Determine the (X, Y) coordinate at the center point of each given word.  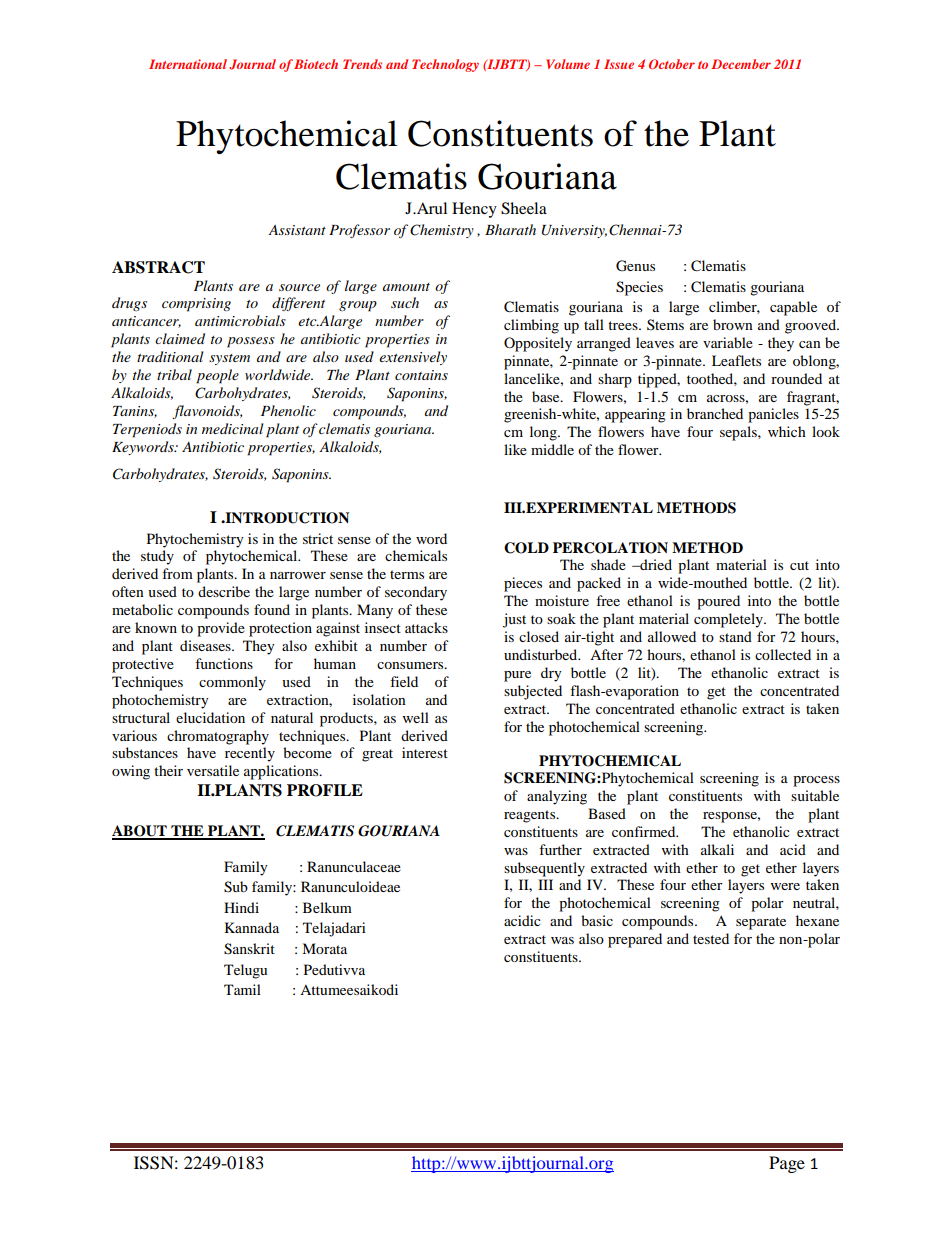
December (741, 64)
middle (552, 449)
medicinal (232, 428)
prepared (635, 940)
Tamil (242, 989)
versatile (213, 770)
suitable (815, 795)
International (188, 64)
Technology (445, 65)
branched (715, 413)
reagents (531, 816)
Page (787, 1164)
